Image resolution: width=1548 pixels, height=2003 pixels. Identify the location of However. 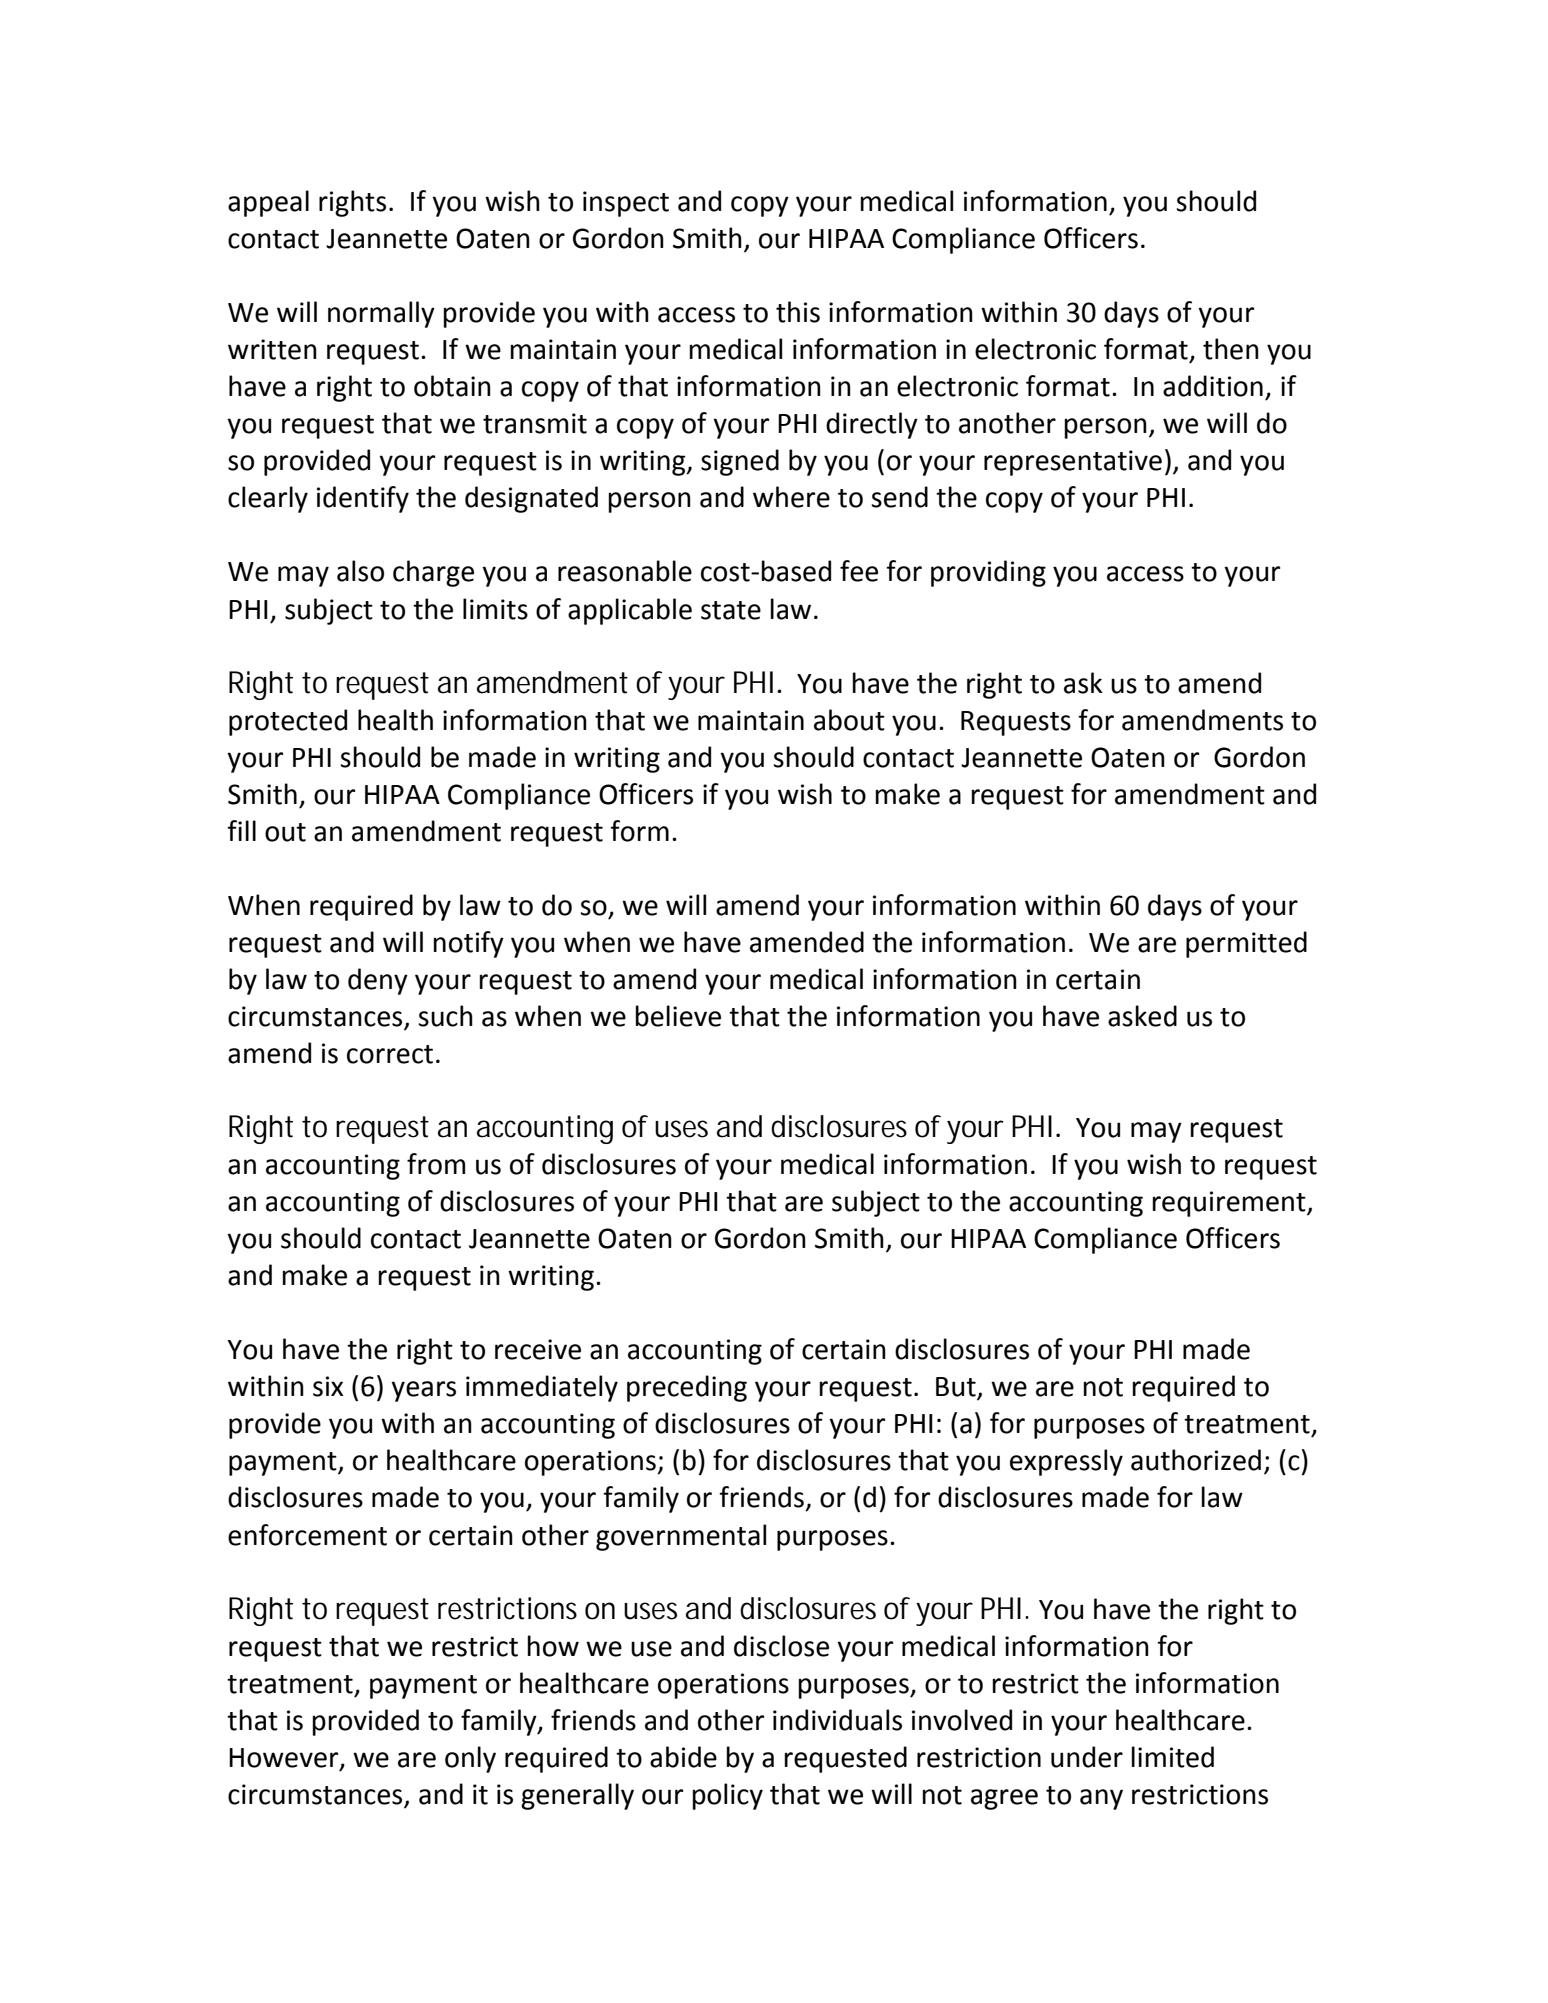
(285, 1759).
